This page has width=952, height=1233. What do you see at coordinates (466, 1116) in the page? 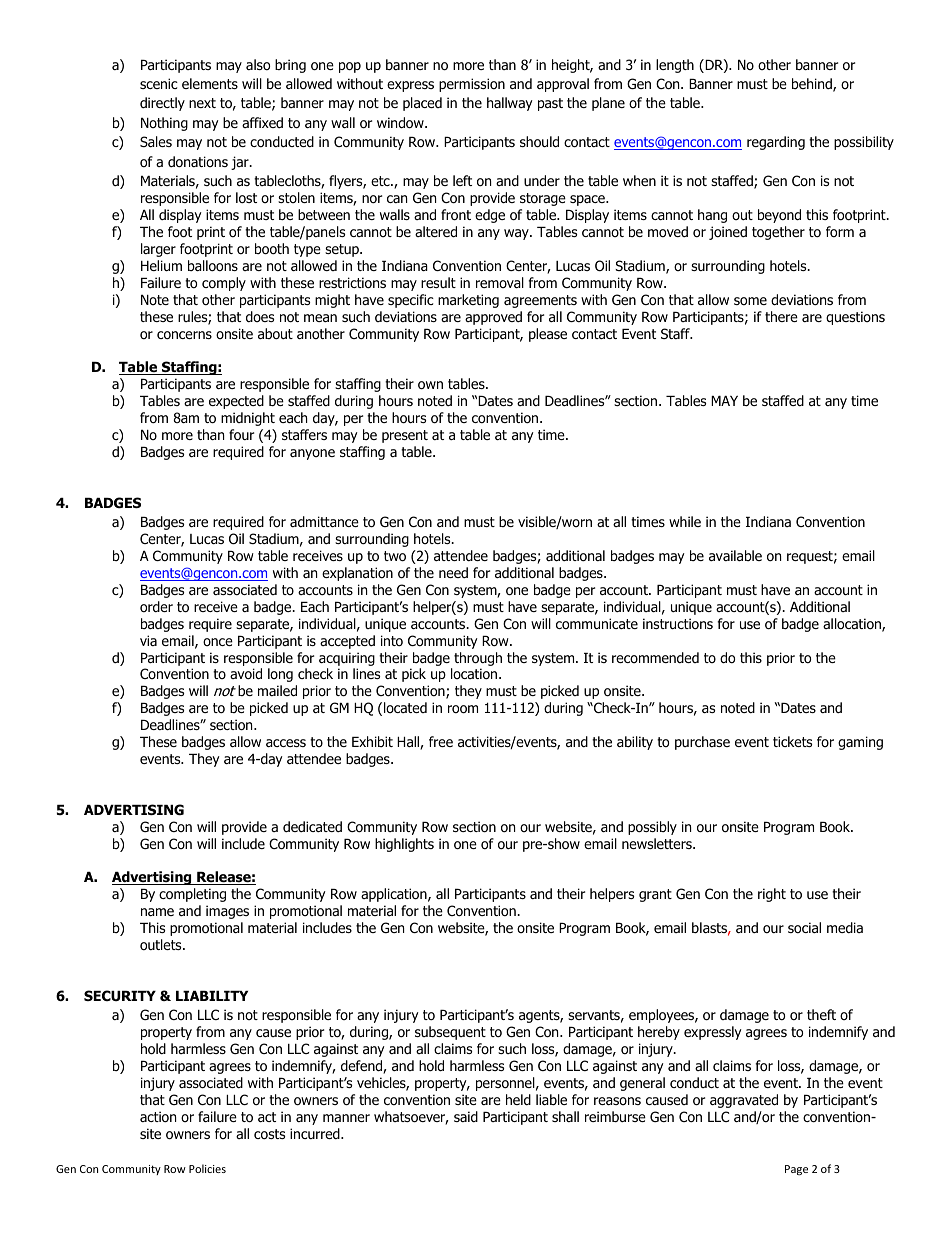
I see `said` at bounding box center [466, 1116].
